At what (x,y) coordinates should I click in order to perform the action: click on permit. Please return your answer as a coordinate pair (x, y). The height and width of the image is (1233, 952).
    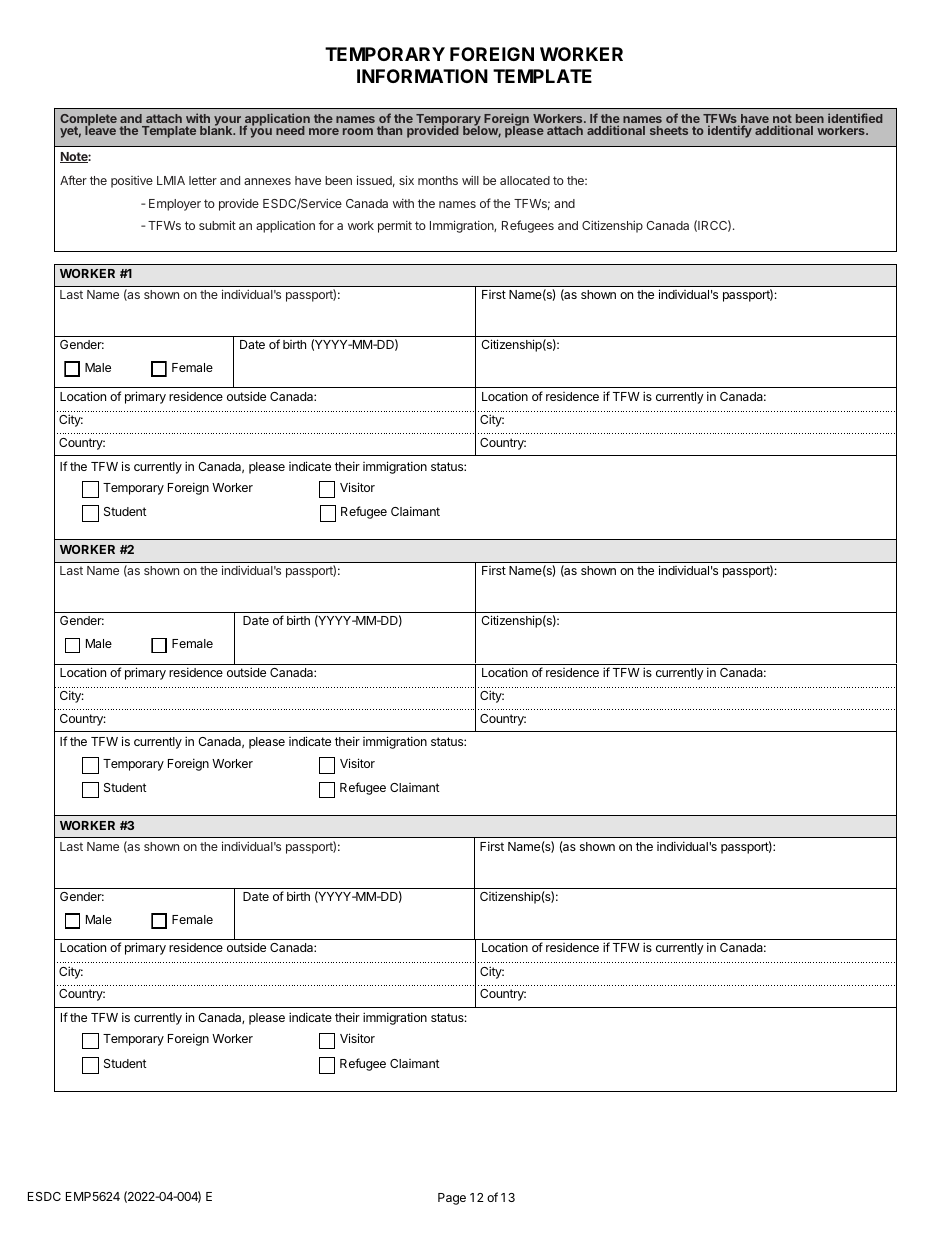
    Looking at the image, I should click on (395, 227).
